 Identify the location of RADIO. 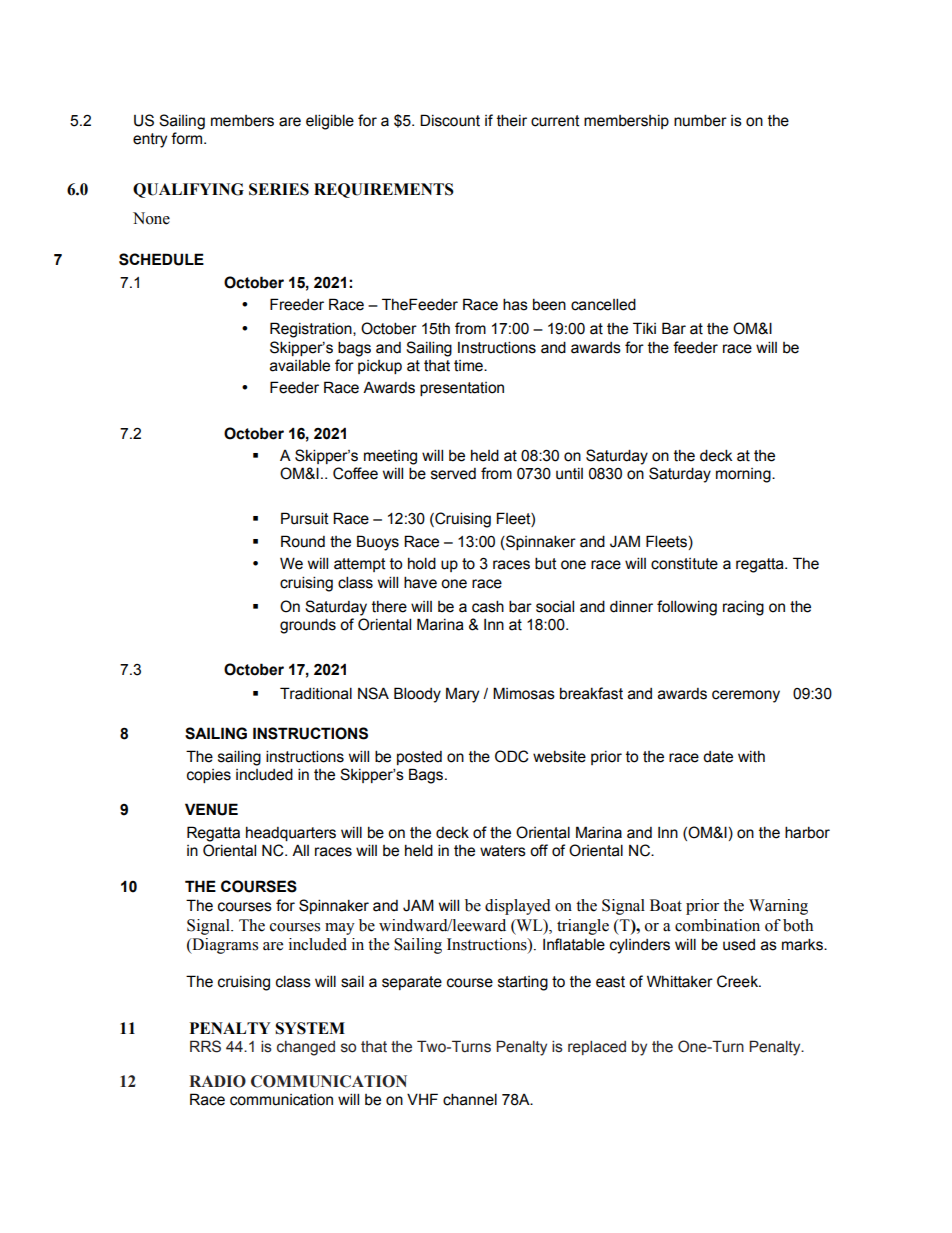
(217, 1081).
